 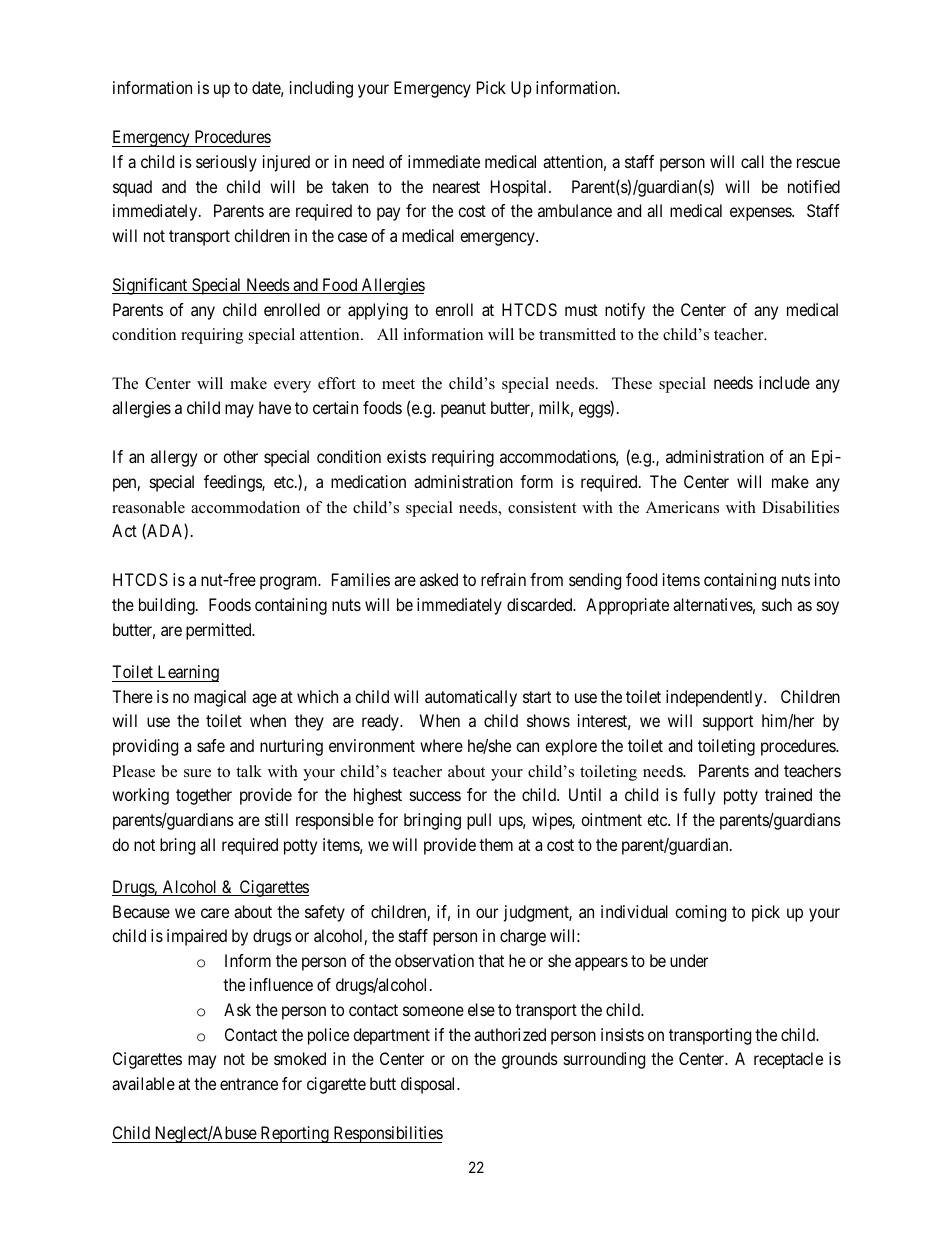 I want to click on entrance, so click(x=249, y=1084).
